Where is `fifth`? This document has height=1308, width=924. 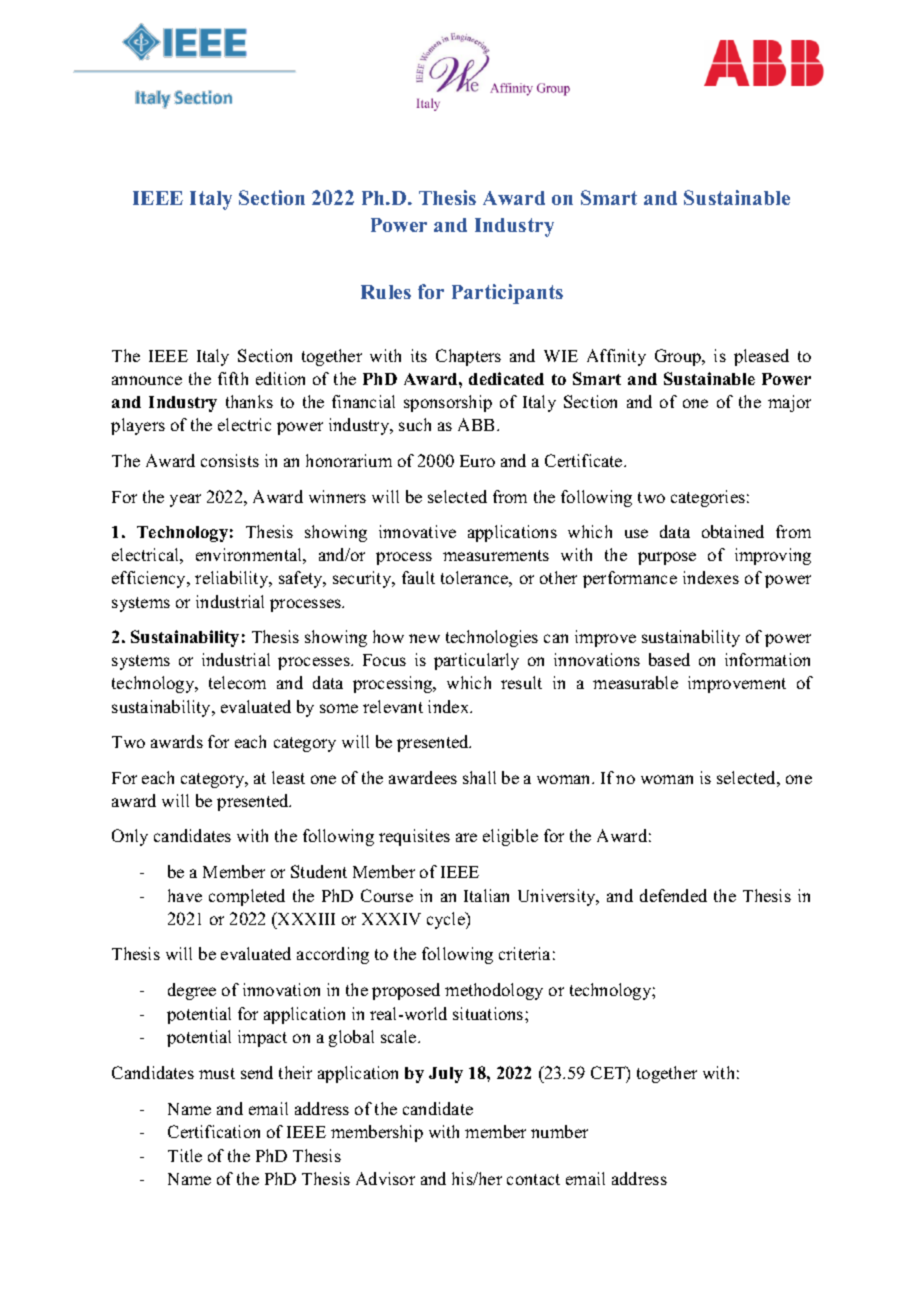
fifth is located at coordinates (233, 378).
